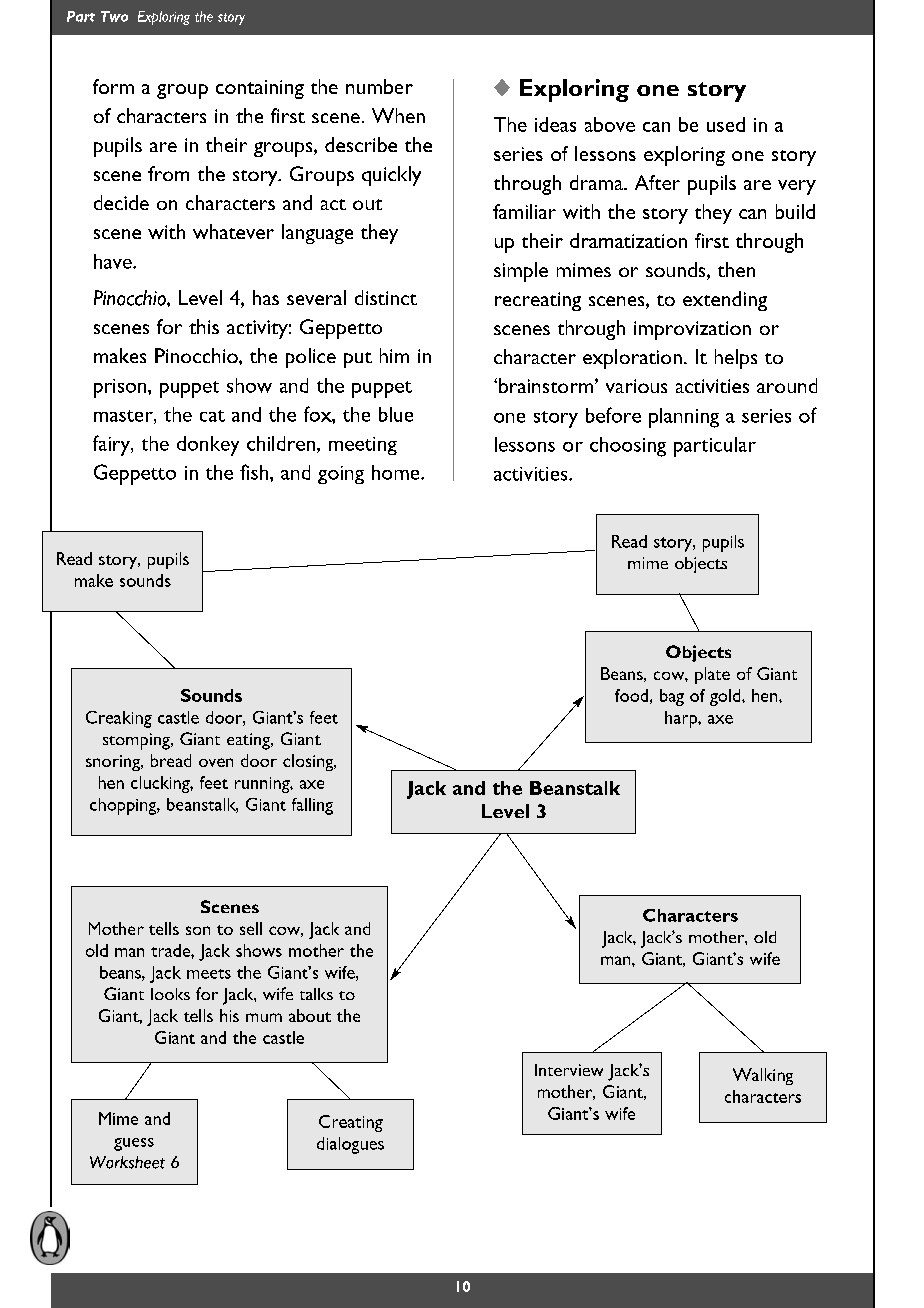  I want to click on cat, so click(212, 416).
